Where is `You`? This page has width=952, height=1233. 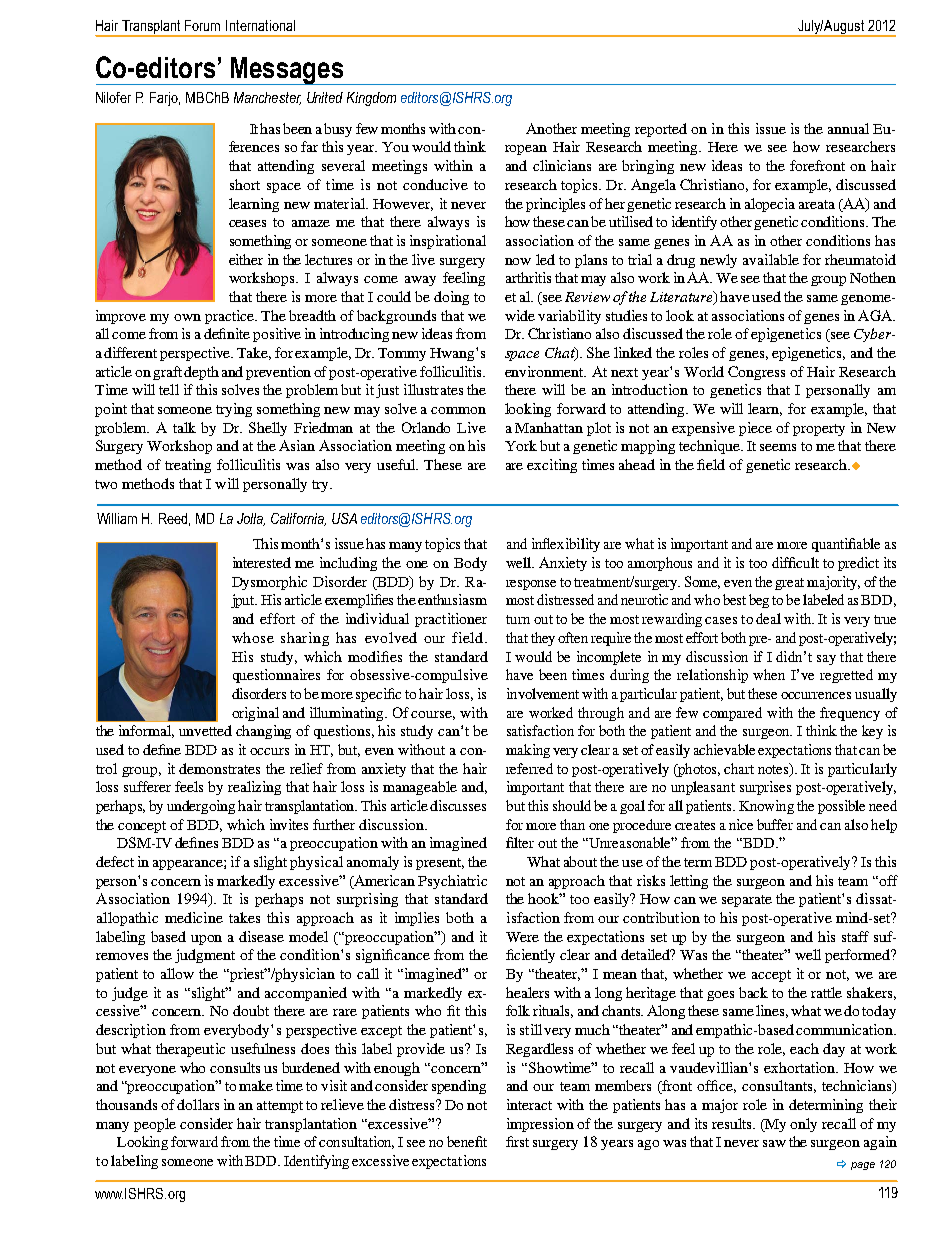 You is located at coordinates (395, 147).
